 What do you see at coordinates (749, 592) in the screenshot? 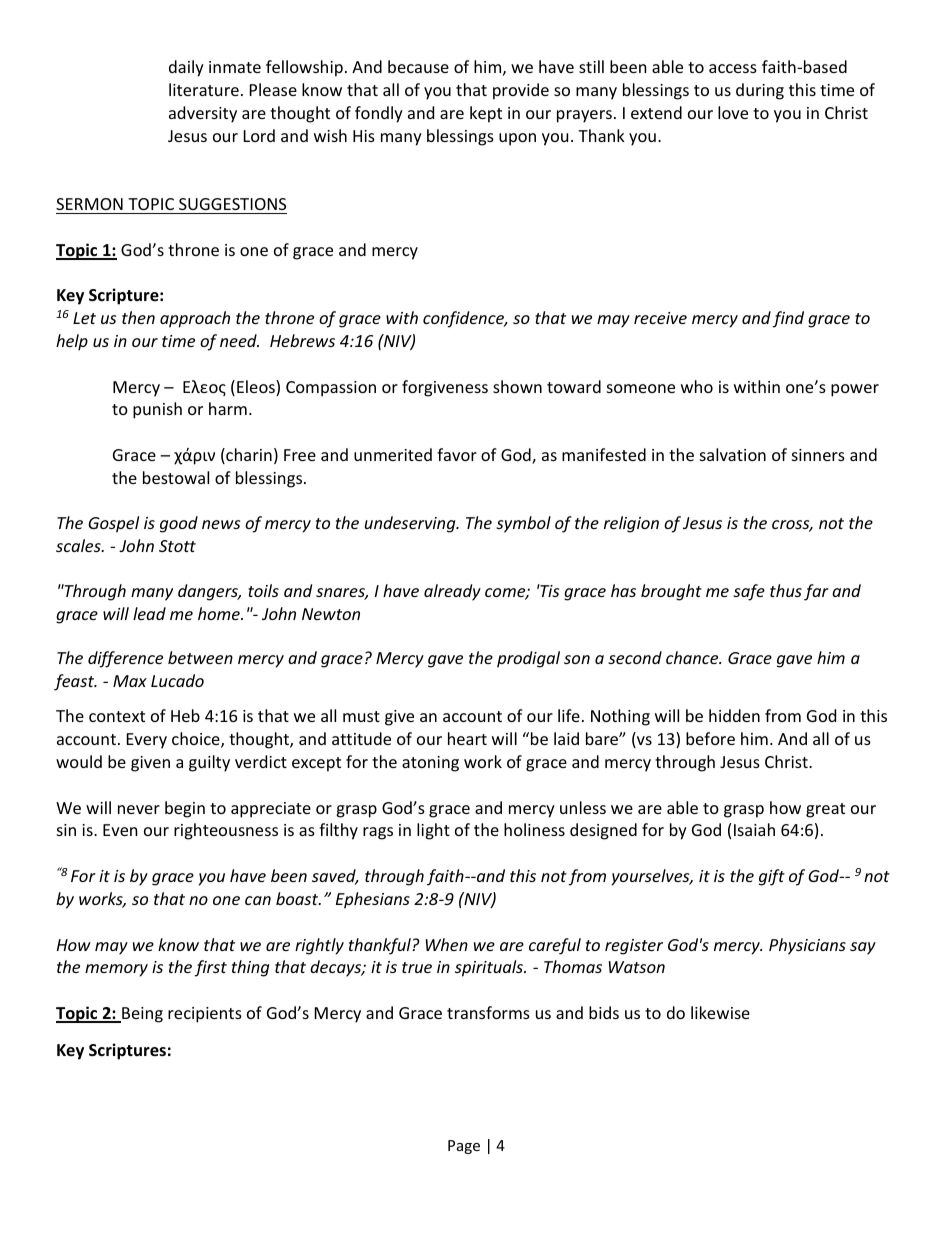
I see `safe` at bounding box center [749, 592].
